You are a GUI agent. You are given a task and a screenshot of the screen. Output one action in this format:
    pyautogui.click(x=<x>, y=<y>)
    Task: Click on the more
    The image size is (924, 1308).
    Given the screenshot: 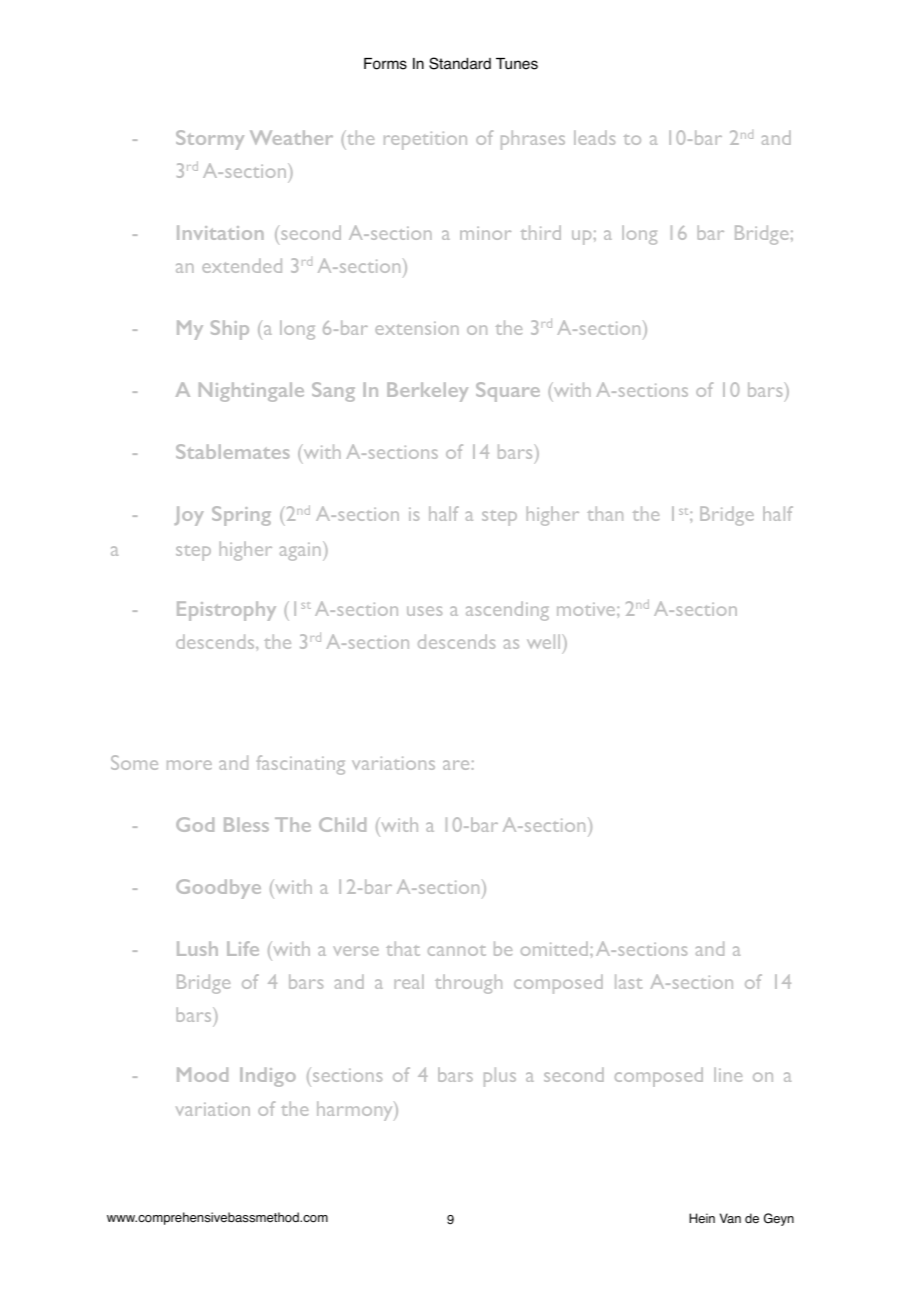 What is the action you would take?
    pyautogui.click(x=189, y=765)
